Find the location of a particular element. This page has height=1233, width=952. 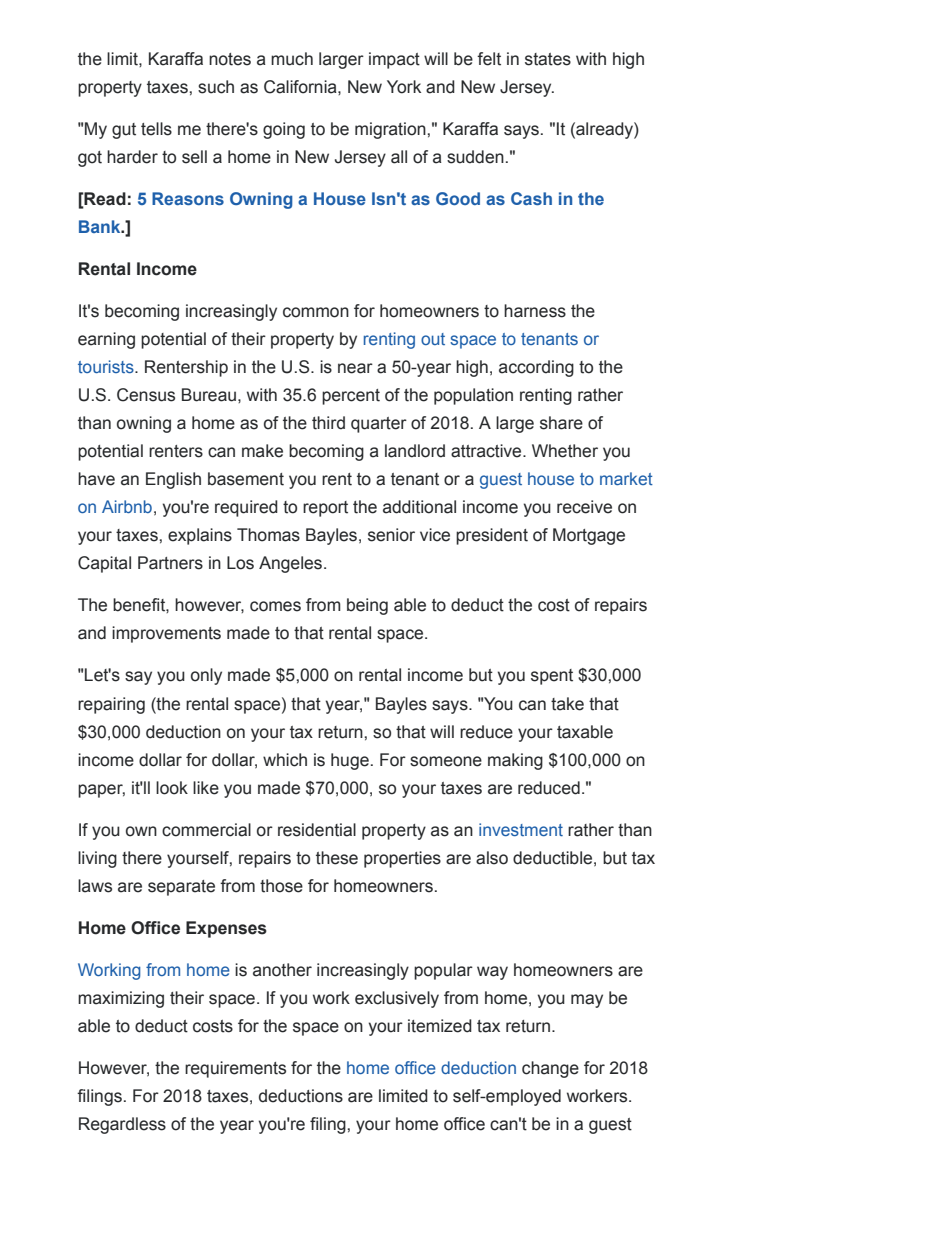

exclusively is located at coordinates (397, 999).
